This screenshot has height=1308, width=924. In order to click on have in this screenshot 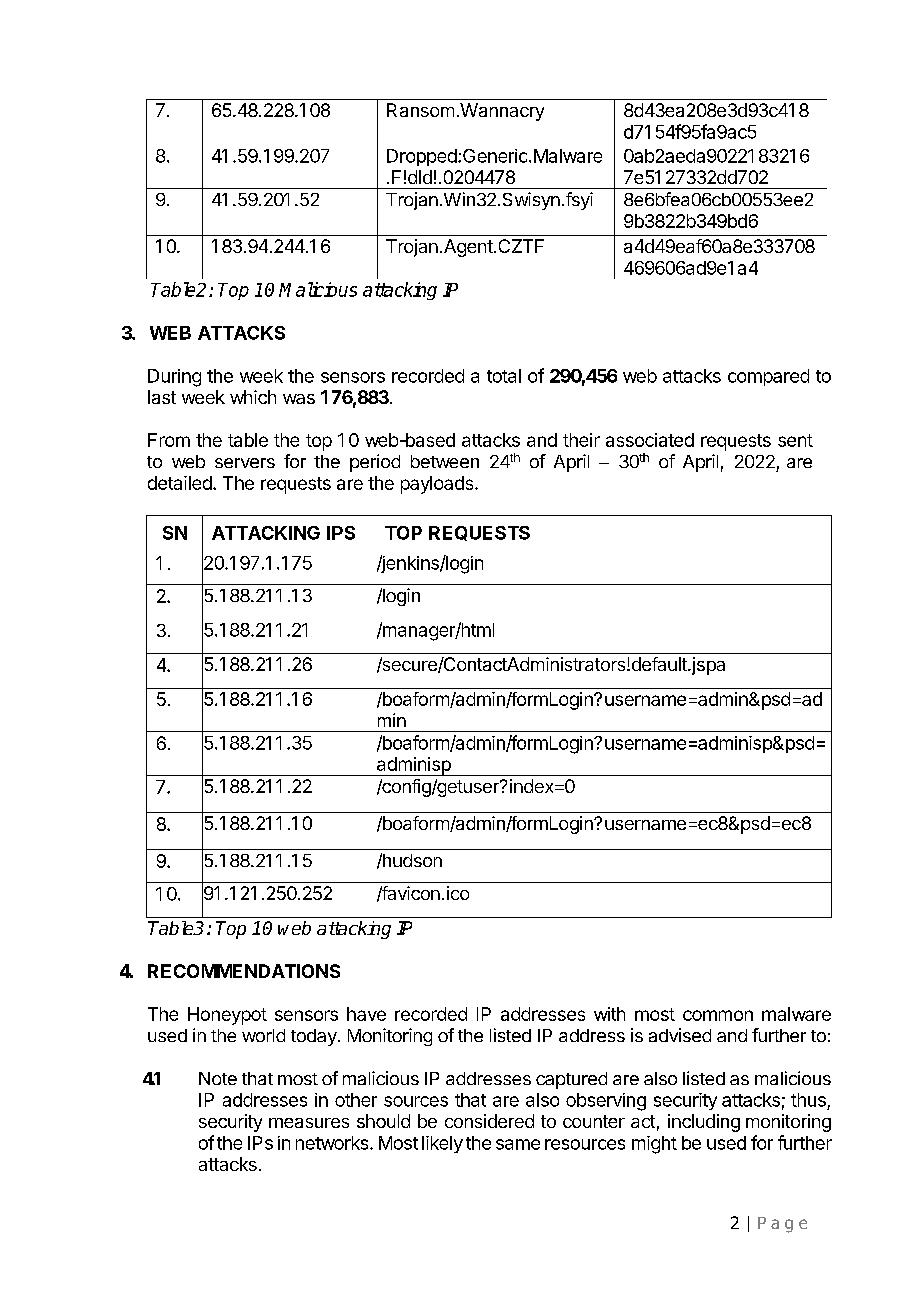, I will do `click(366, 1014)`.
